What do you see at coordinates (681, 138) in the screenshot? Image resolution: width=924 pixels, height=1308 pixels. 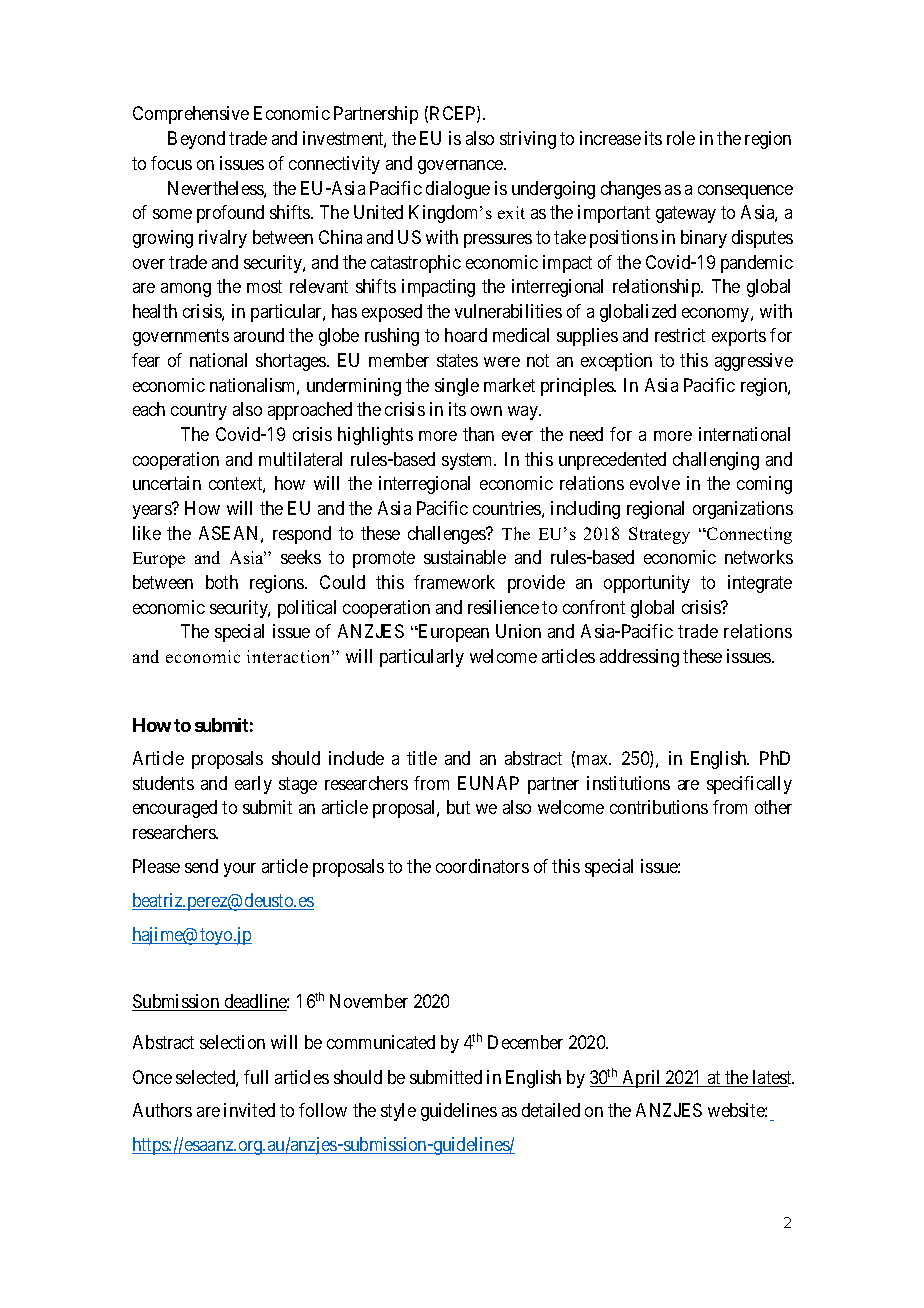 I see `role` at bounding box center [681, 138].
